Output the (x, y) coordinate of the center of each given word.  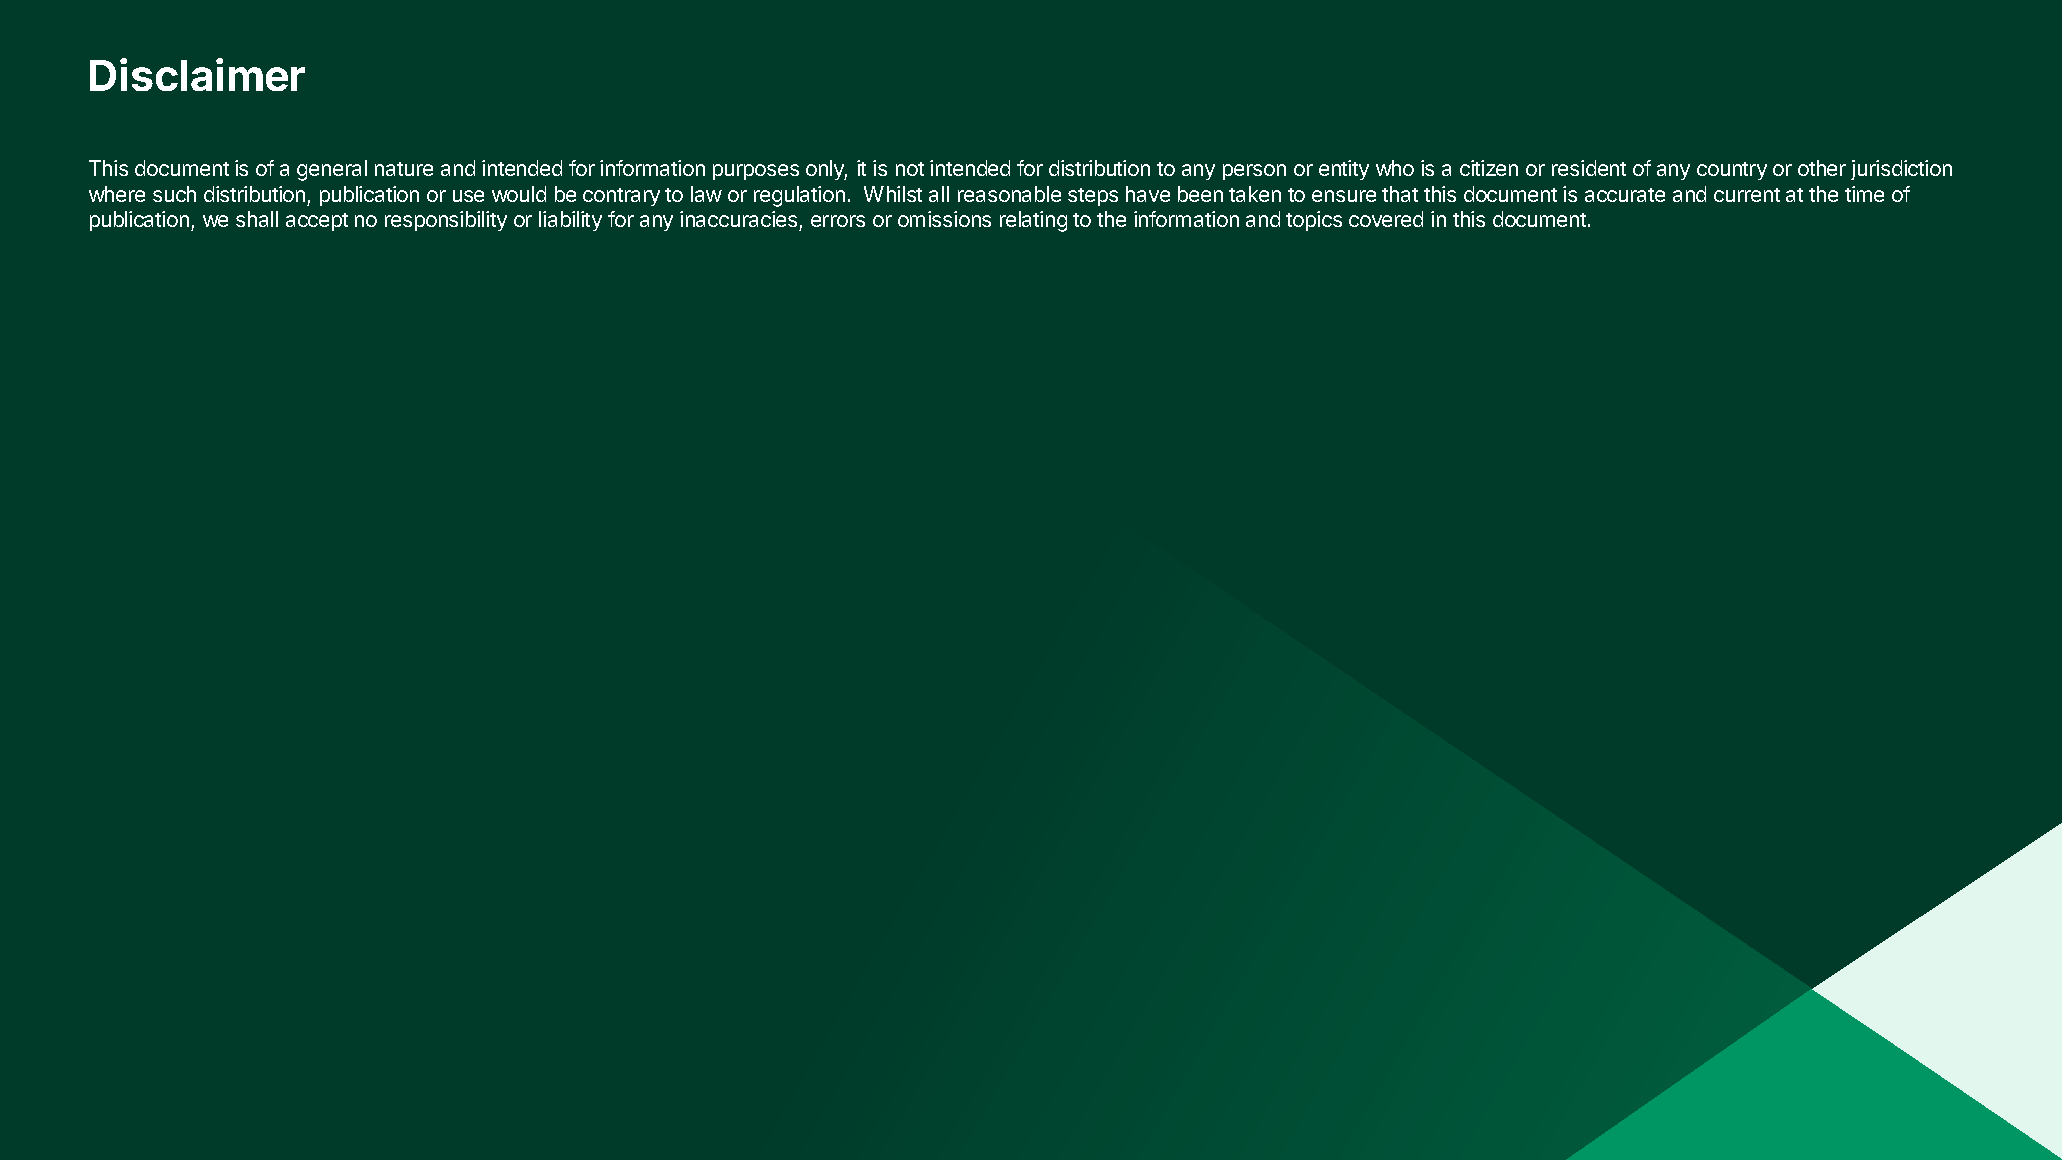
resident (1589, 168)
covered (1386, 219)
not (910, 169)
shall (257, 219)
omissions (944, 219)
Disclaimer (197, 74)
